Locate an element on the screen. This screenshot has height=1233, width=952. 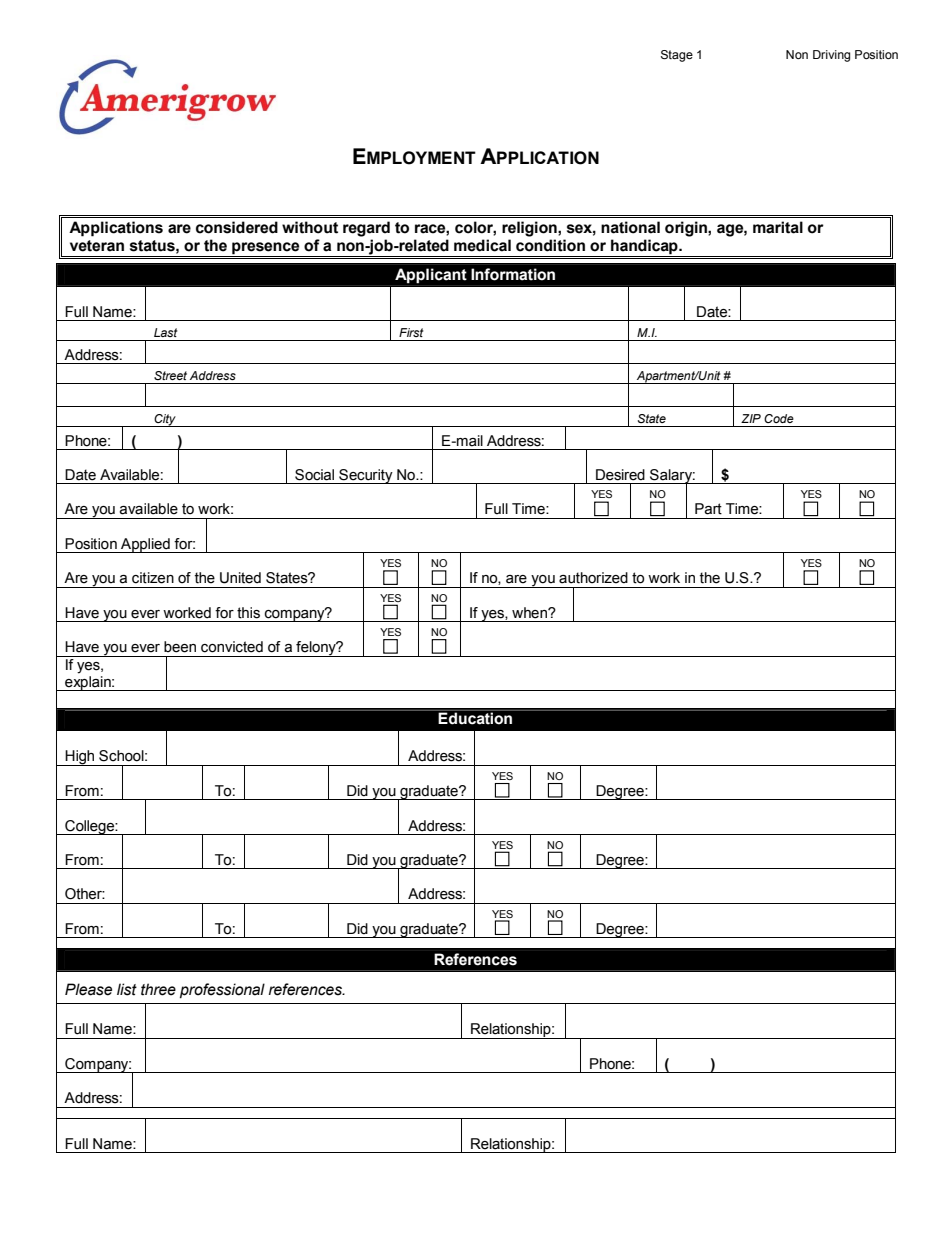
High is located at coordinates (80, 758).
